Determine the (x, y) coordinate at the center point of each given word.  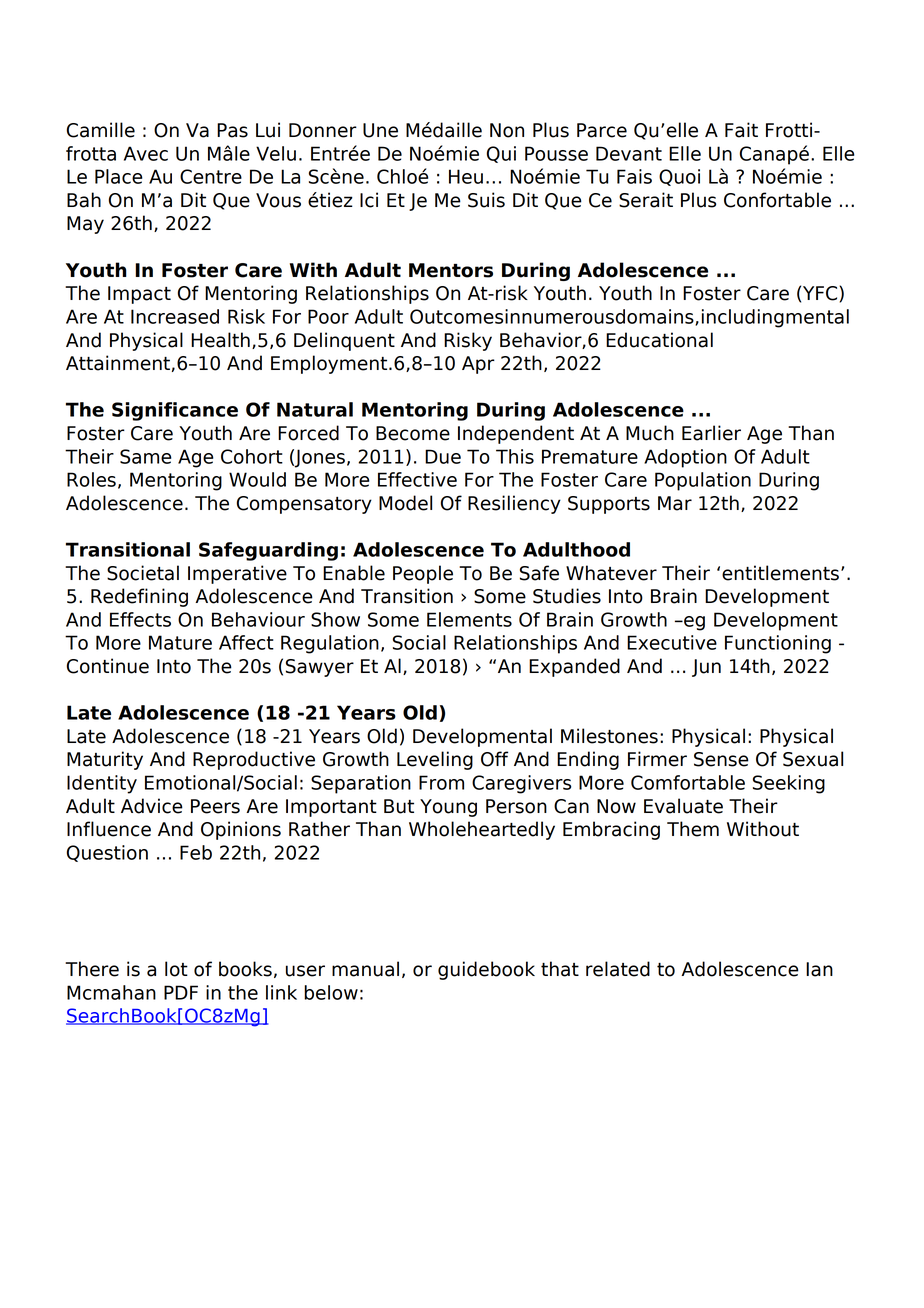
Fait (741, 130)
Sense (721, 759)
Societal (143, 573)
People (423, 574)
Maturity (105, 760)
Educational (659, 340)
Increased (175, 316)
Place (118, 176)
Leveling (435, 760)
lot (176, 969)
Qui (501, 154)
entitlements (780, 573)
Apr (478, 365)
